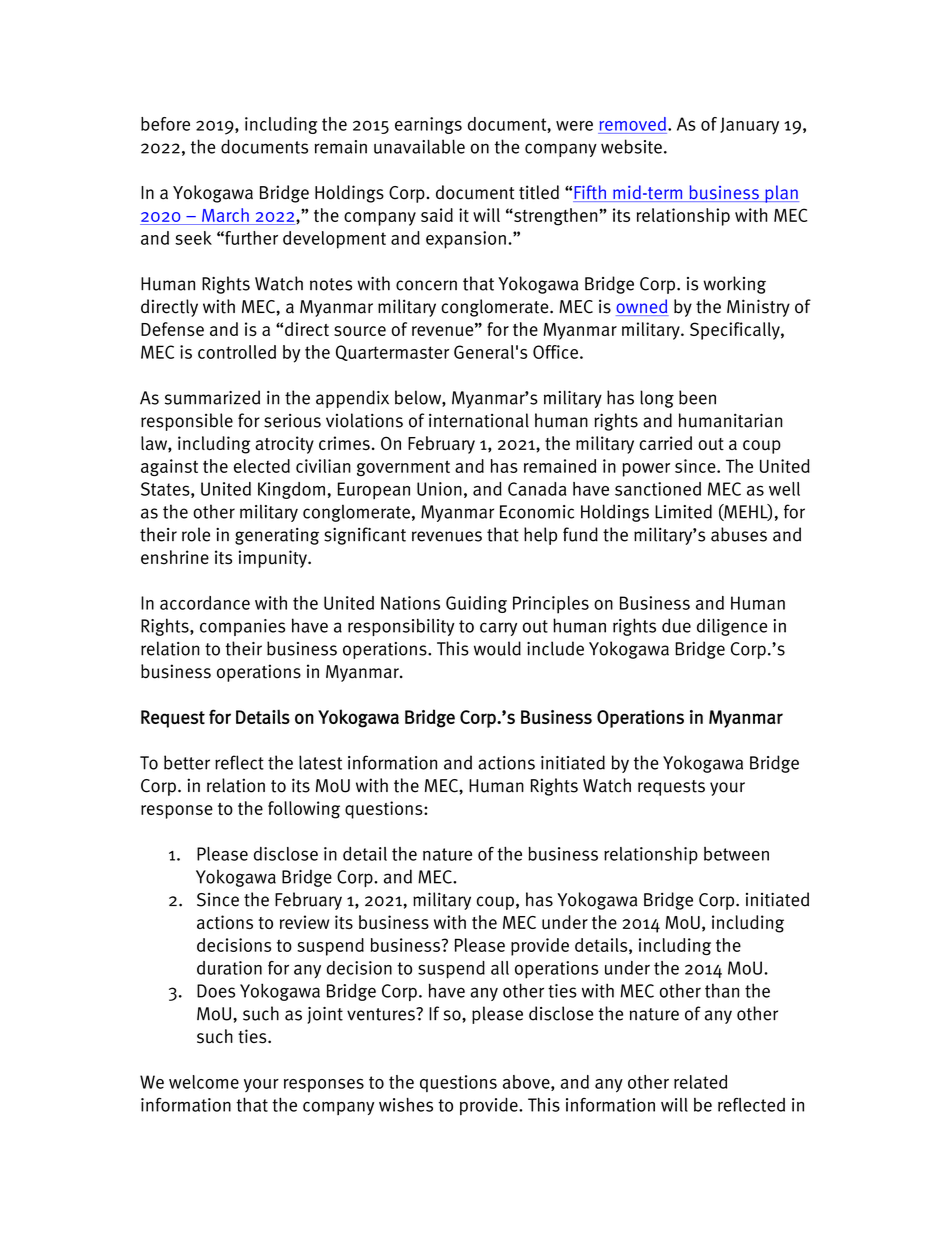 The image size is (952, 1233). What do you see at coordinates (419, 146) in the screenshot?
I see `unavailable` at bounding box center [419, 146].
